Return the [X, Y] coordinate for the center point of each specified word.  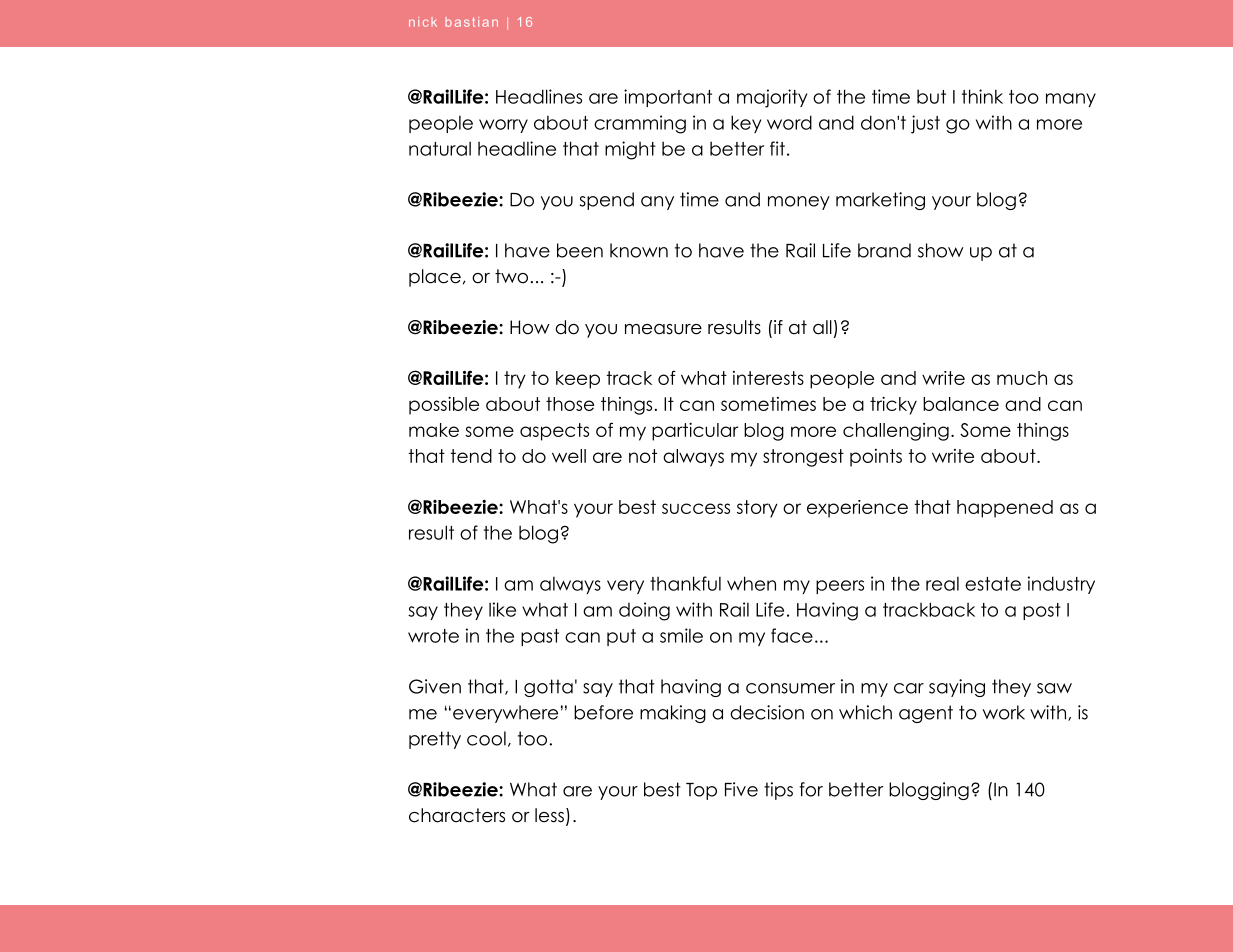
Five [741, 789]
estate [993, 584]
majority [772, 98]
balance [961, 404]
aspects [554, 432]
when [751, 583]
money [799, 203]
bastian [471, 22]
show [941, 250]
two [511, 276]
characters [457, 815]
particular [695, 432]
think [982, 96]
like [502, 609]
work [1004, 712]
